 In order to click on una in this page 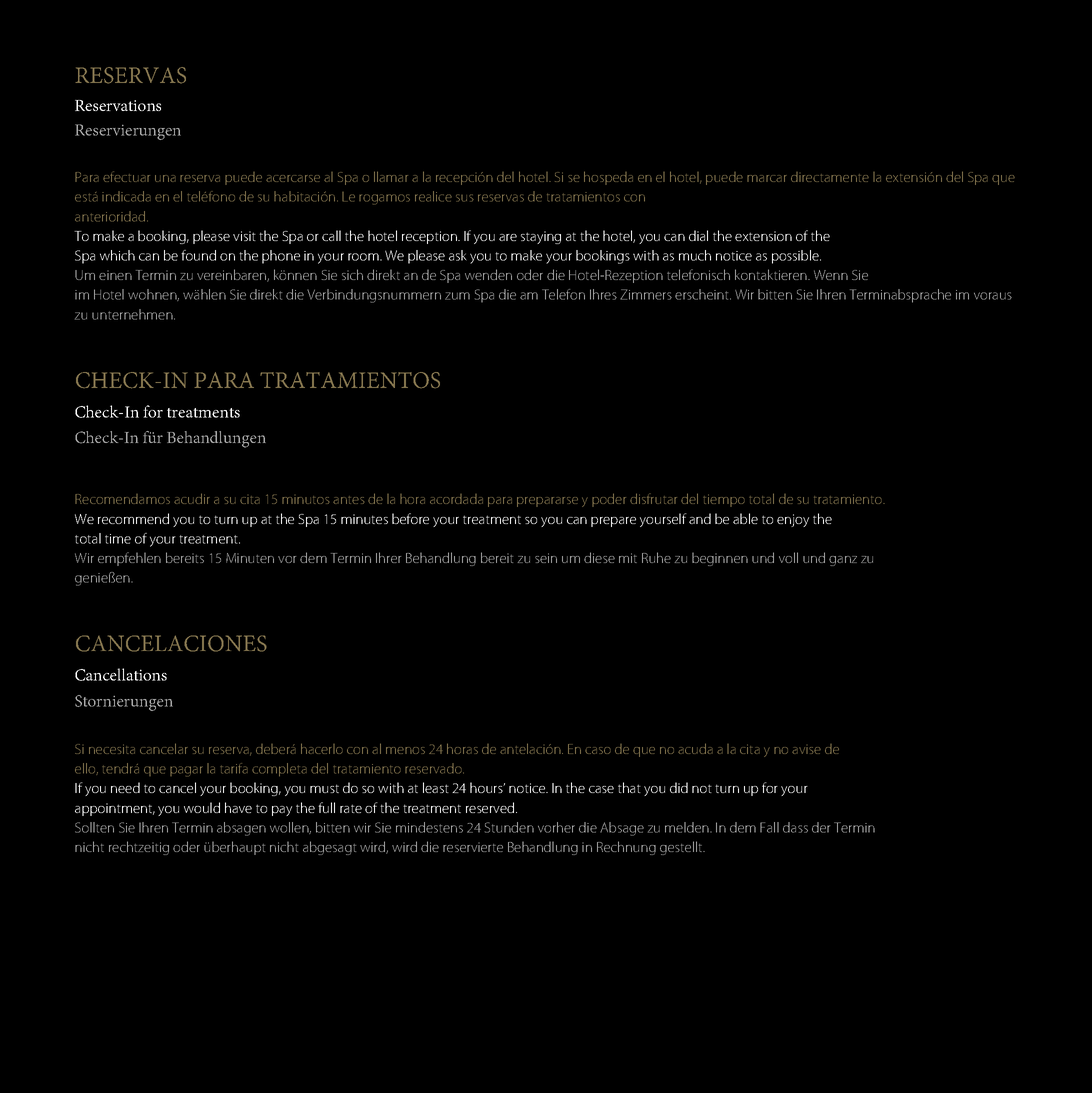, I will do `click(165, 178)`.
